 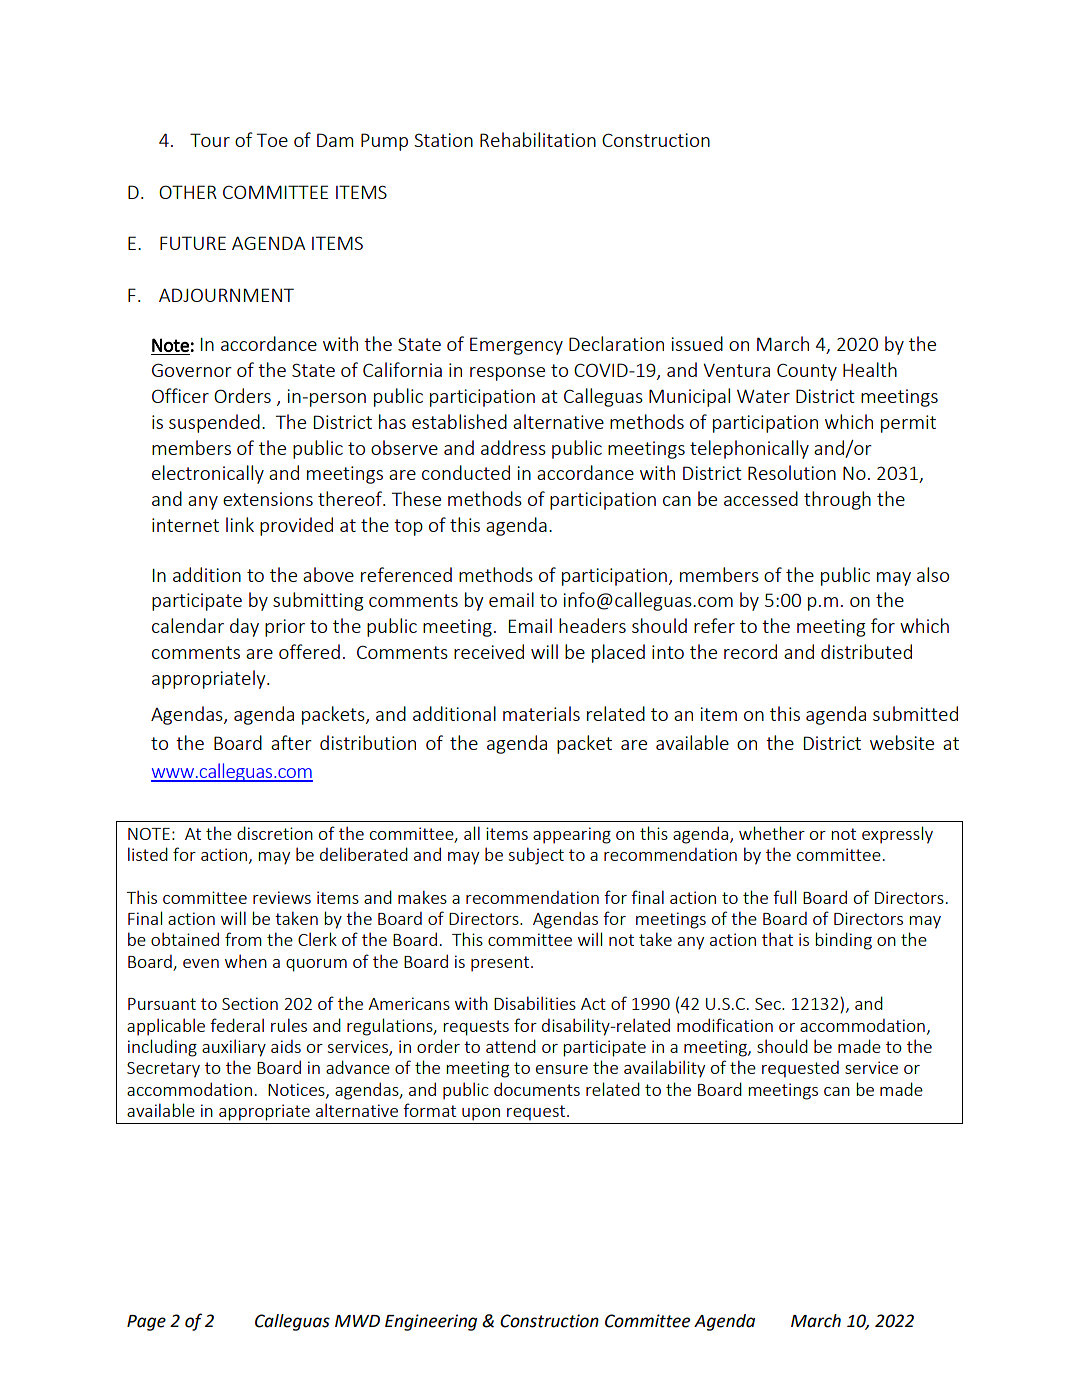 What do you see at coordinates (431, 1322) in the screenshot?
I see `Engineering` at bounding box center [431, 1322].
